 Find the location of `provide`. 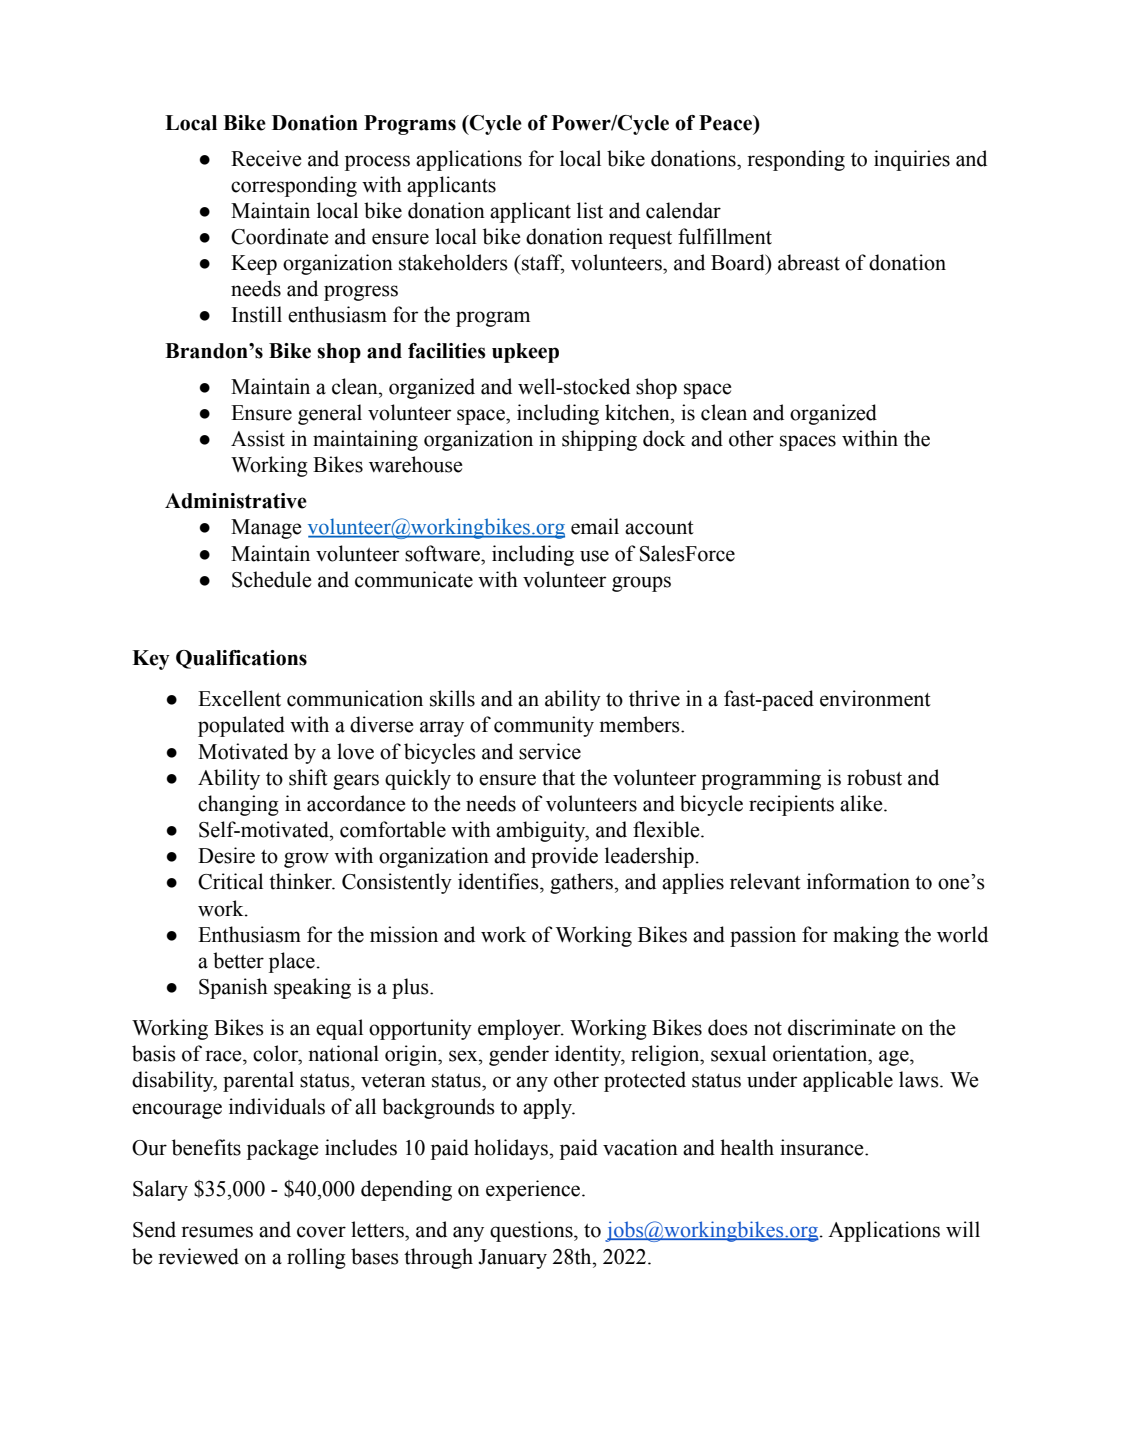

provide is located at coordinates (564, 857).
